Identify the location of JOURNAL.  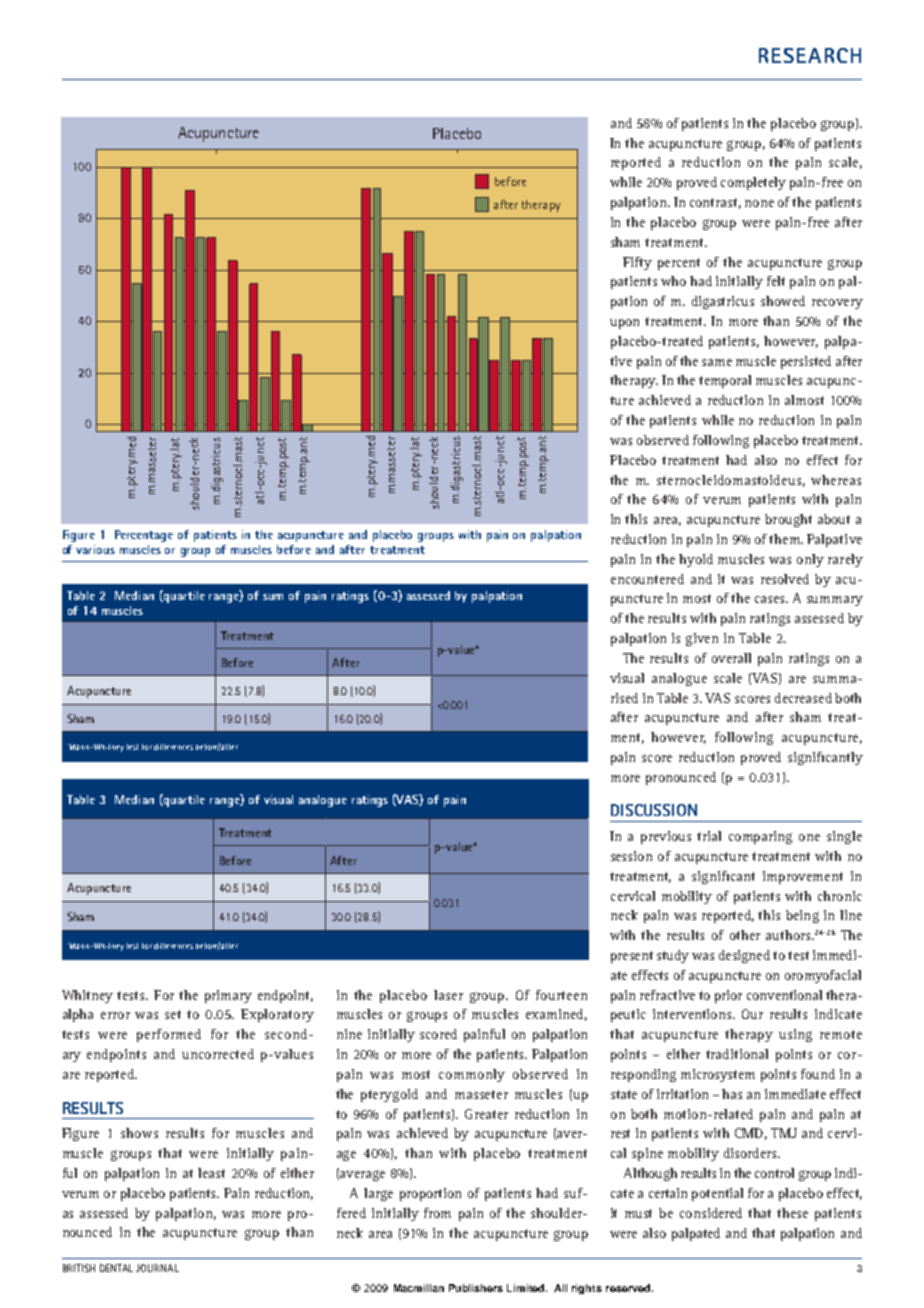
(157, 1268).
